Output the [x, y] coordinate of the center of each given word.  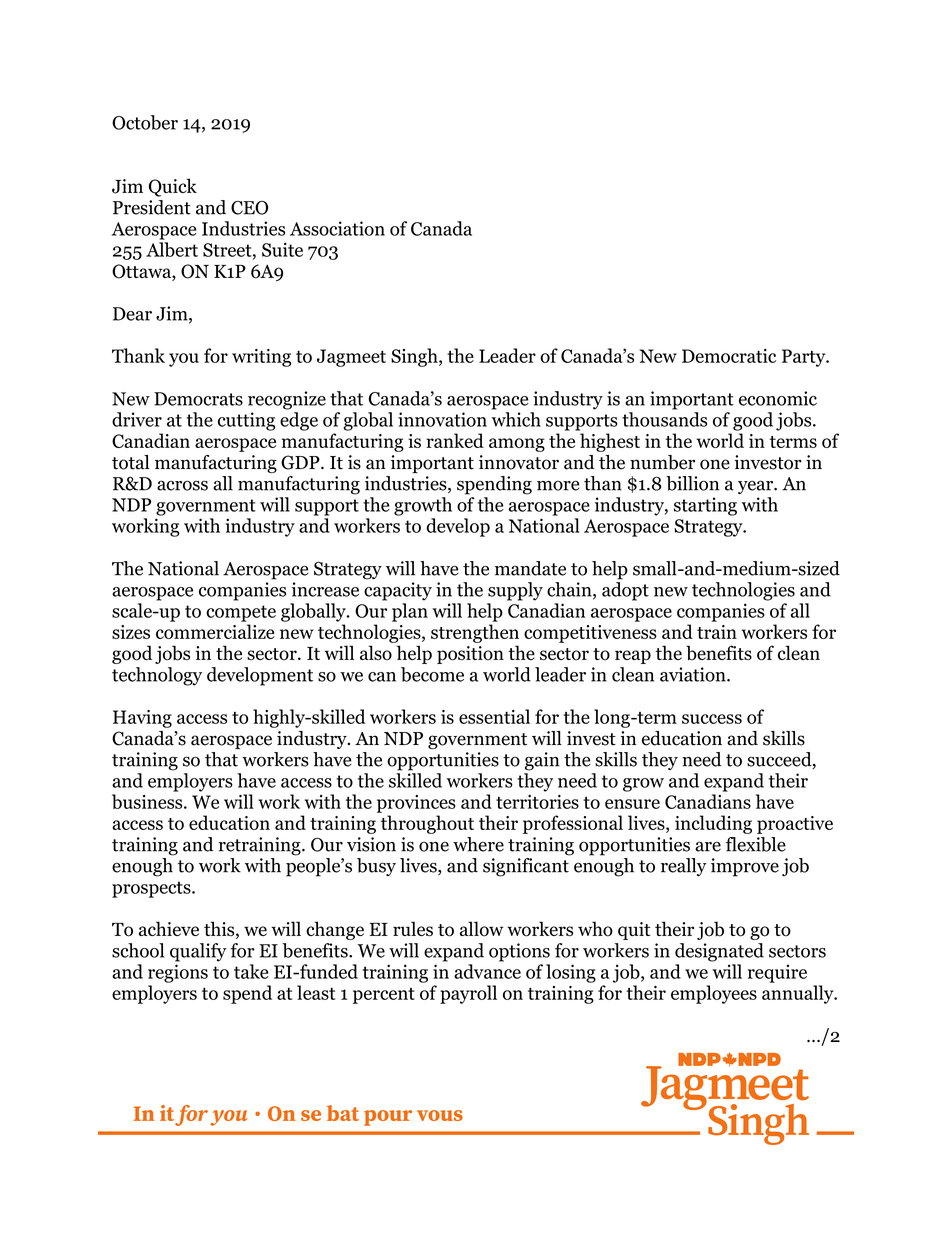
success [712, 719]
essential [494, 716]
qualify [198, 952]
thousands [664, 419]
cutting [246, 421]
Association [337, 228]
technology [157, 676]
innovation [442, 419]
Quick [173, 187]
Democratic [729, 356]
